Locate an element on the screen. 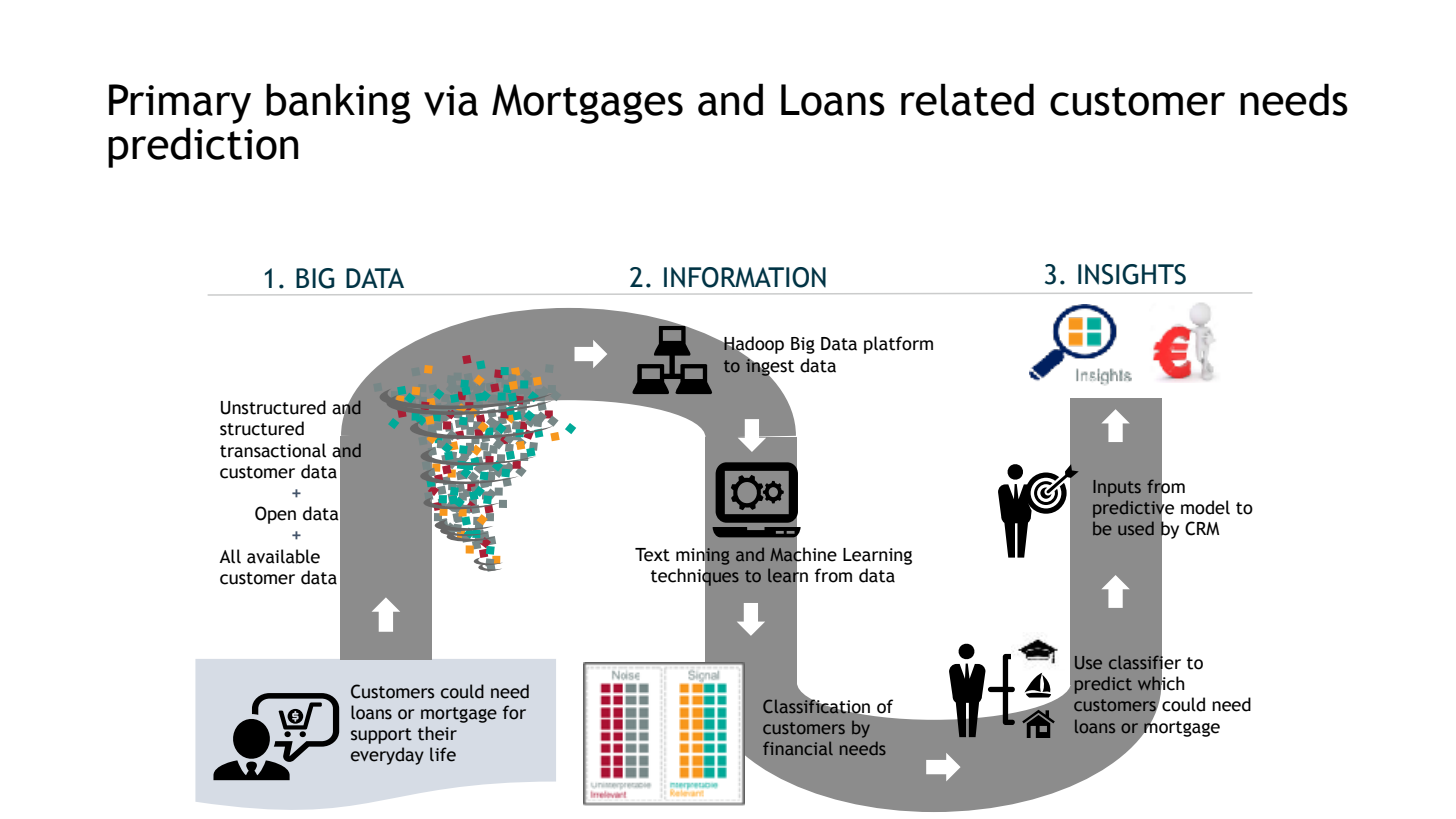  via is located at coordinates (451, 100).
